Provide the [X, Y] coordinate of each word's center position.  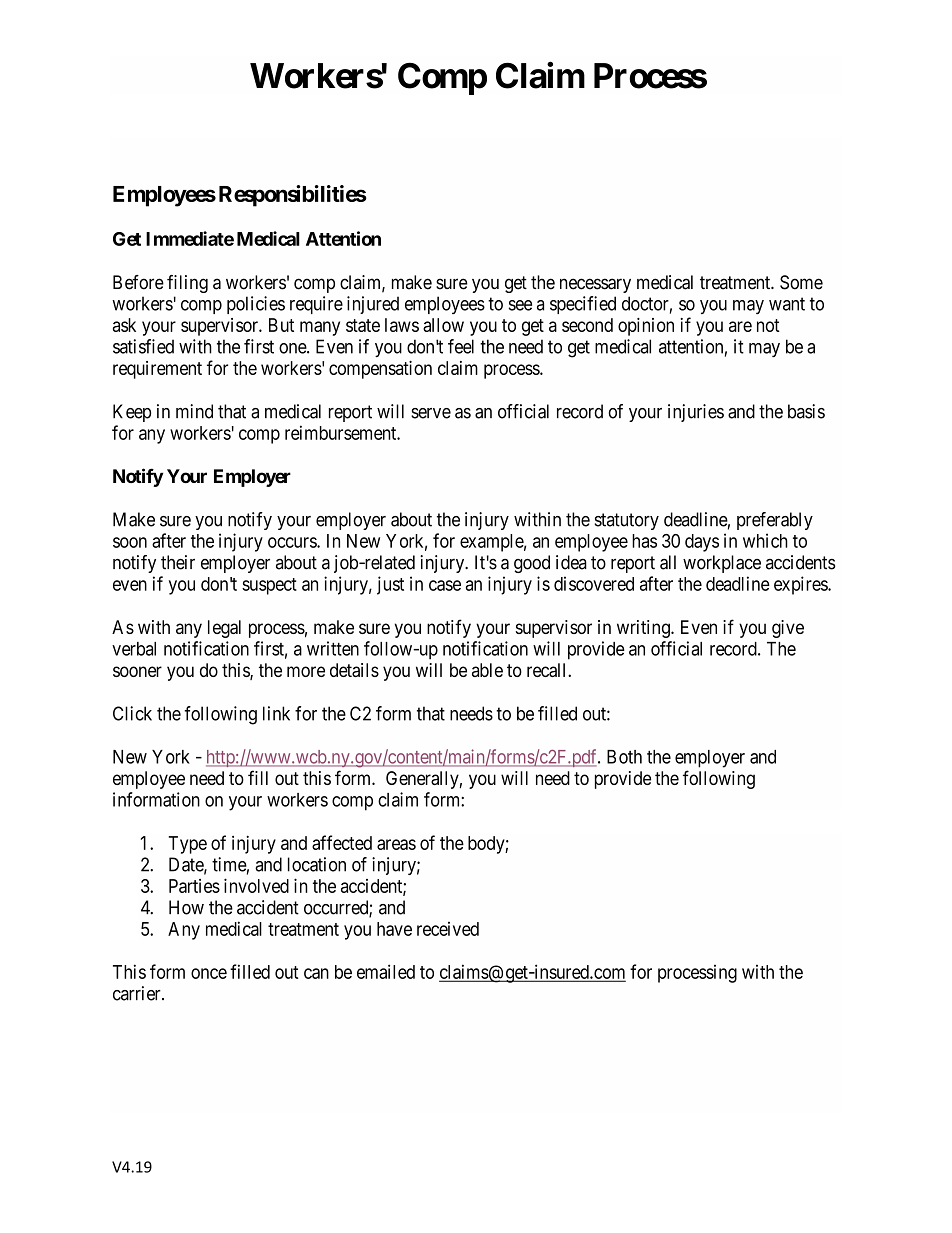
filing [187, 284]
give [788, 629]
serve [431, 413]
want [787, 304]
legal [224, 629]
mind [194, 411]
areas [396, 844]
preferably [775, 521]
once [209, 973]
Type [188, 845]
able [487, 670]
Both [624, 757]
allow [443, 325]
